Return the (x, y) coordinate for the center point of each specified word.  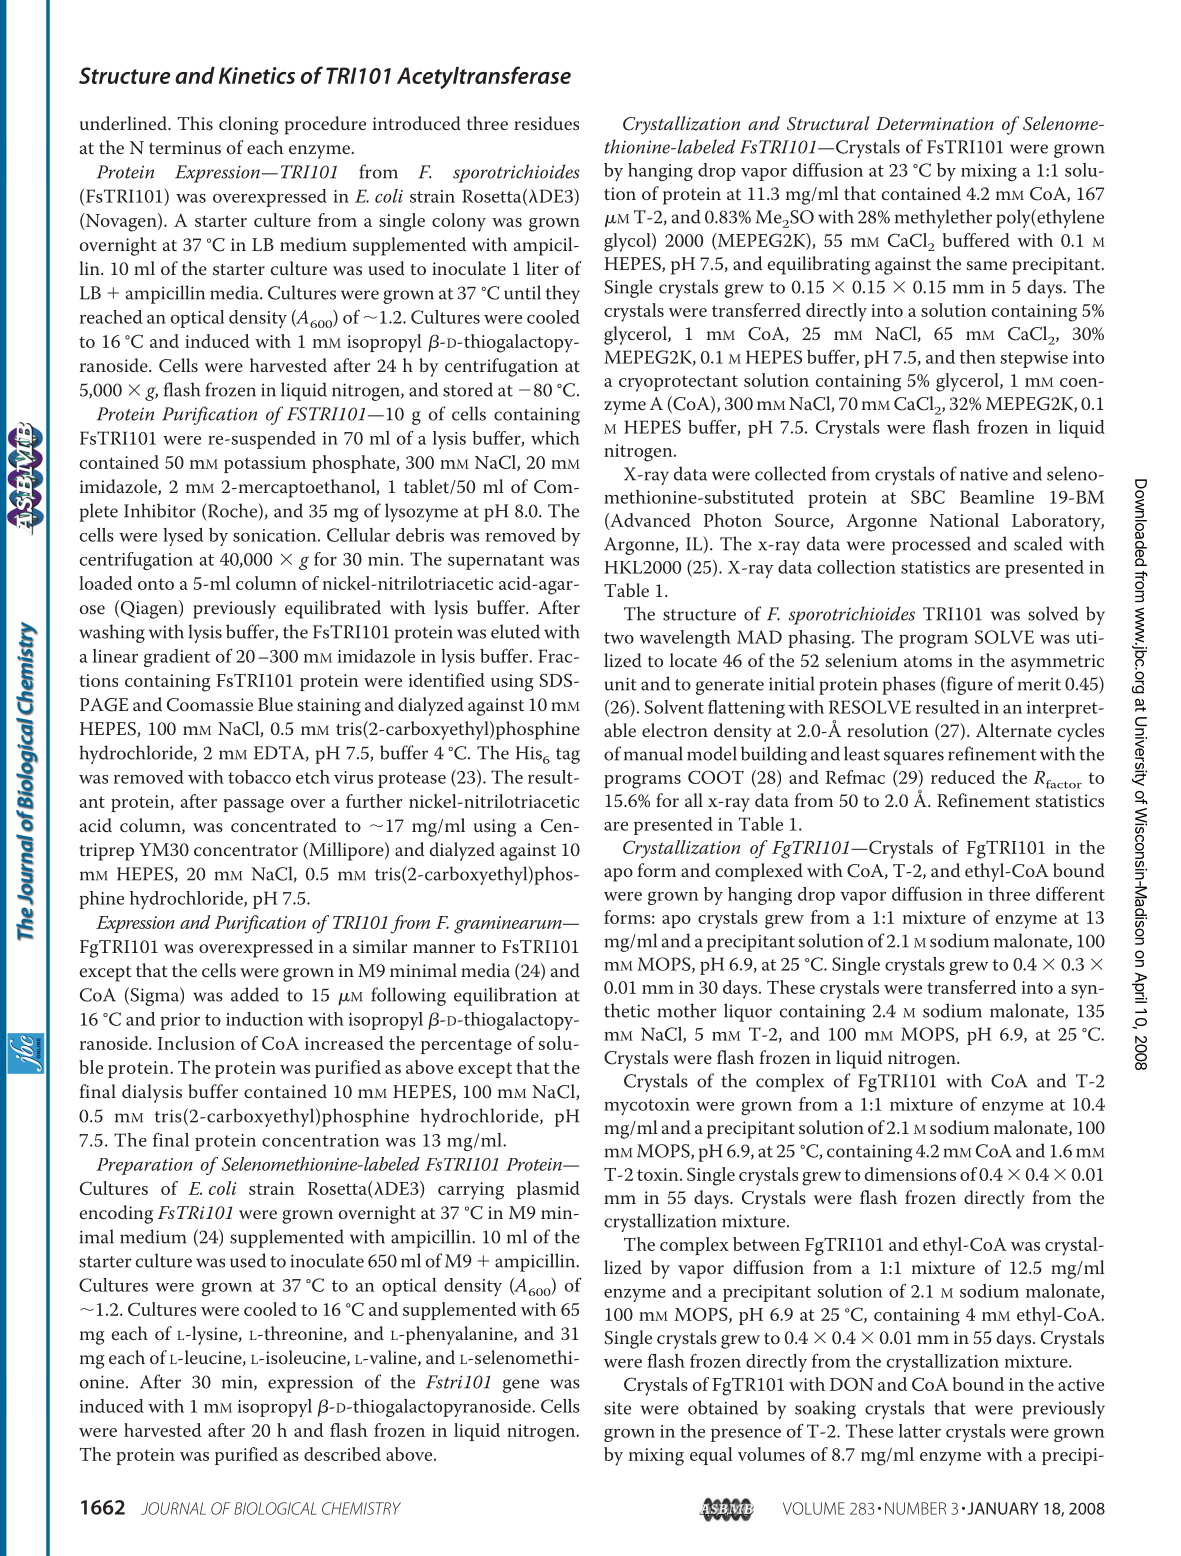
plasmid (548, 1190)
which (555, 438)
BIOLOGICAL (275, 1508)
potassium (265, 464)
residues (546, 123)
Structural (828, 123)
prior (180, 1021)
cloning (249, 125)
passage (254, 806)
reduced (963, 777)
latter (920, 1431)
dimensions (910, 1174)
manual (653, 753)
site (617, 1408)
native (984, 474)
